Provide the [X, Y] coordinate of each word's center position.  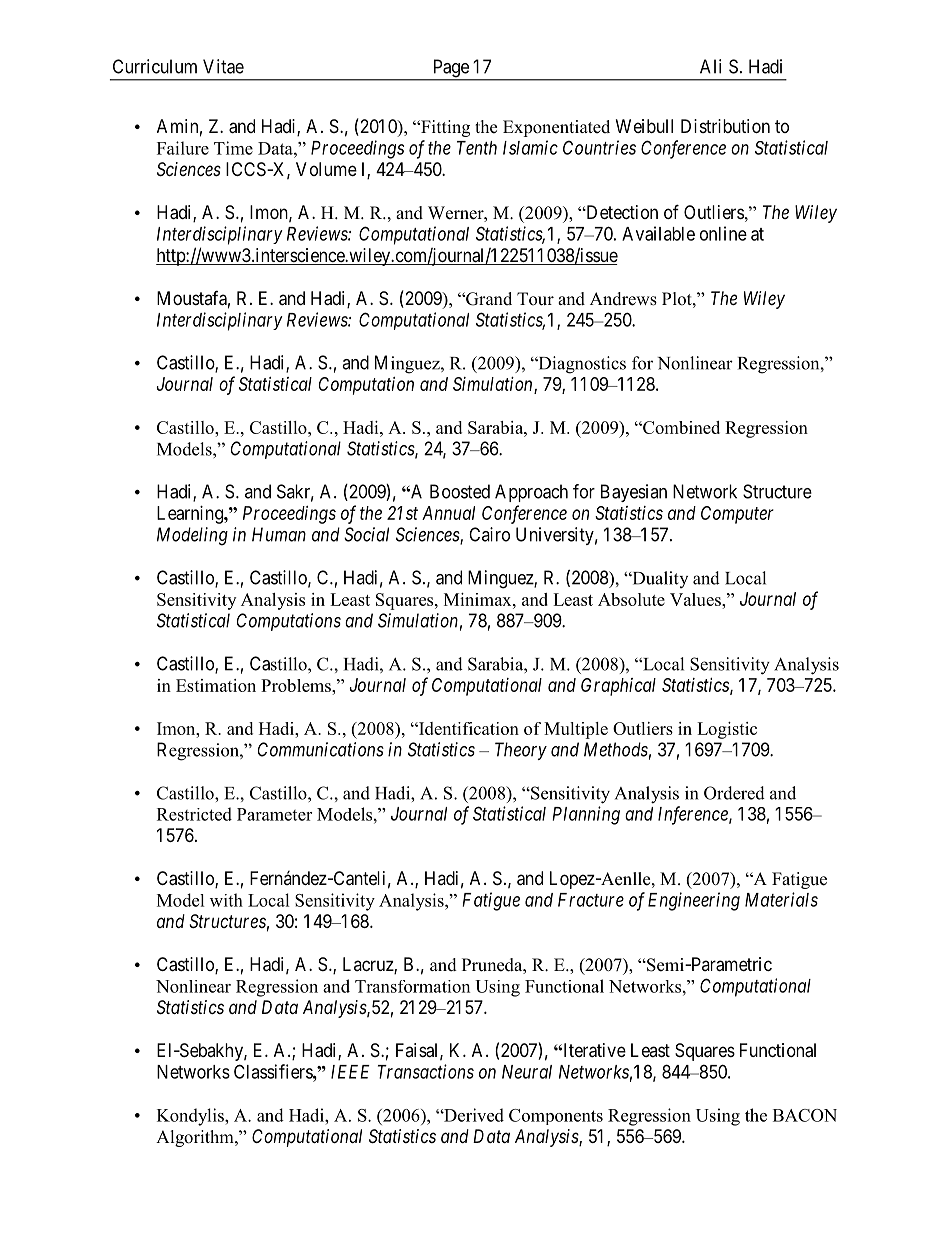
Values [696, 599]
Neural [527, 1072]
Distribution [725, 126]
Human [279, 534]
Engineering [694, 901]
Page [450, 69]
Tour [535, 299]
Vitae [223, 66]
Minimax [479, 599]
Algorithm [196, 1138]
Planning [586, 815]
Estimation [216, 685]
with [226, 900]
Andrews [623, 299]
